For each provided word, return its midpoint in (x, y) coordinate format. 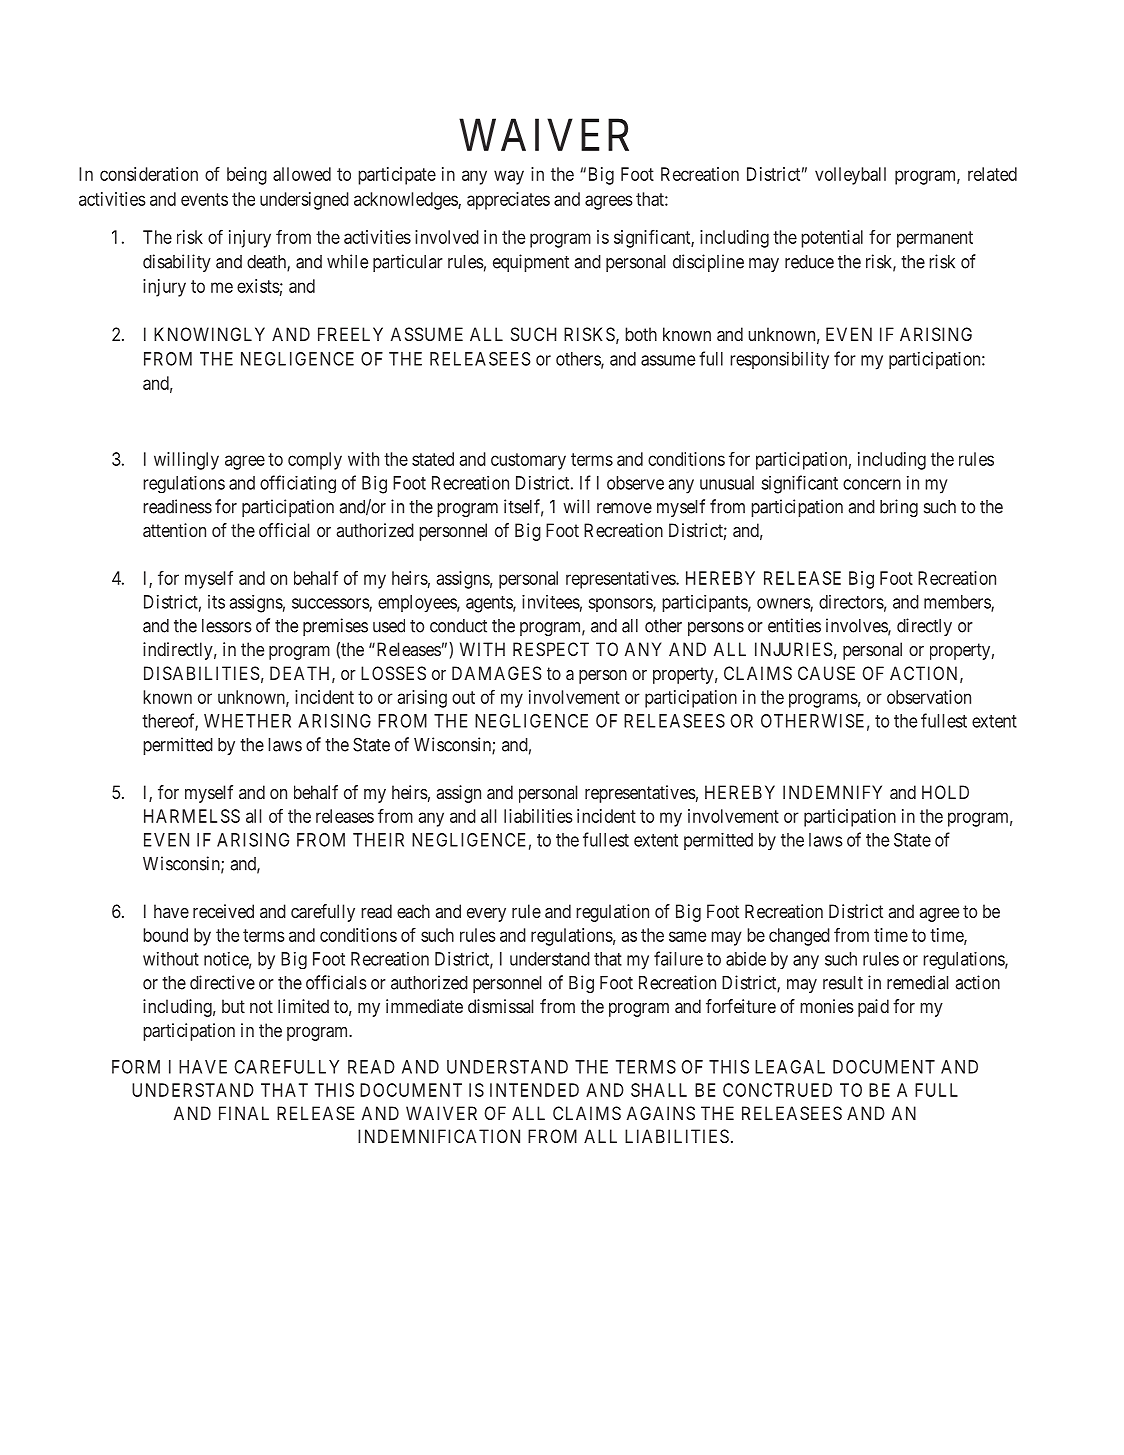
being (247, 176)
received (223, 911)
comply (315, 461)
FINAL (244, 1113)
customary (528, 461)
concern (872, 484)
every (486, 915)
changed (799, 937)
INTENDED (534, 1090)
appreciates (508, 201)
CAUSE (826, 673)
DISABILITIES (202, 673)
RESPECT (551, 649)
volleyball (850, 176)
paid (873, 1008)
